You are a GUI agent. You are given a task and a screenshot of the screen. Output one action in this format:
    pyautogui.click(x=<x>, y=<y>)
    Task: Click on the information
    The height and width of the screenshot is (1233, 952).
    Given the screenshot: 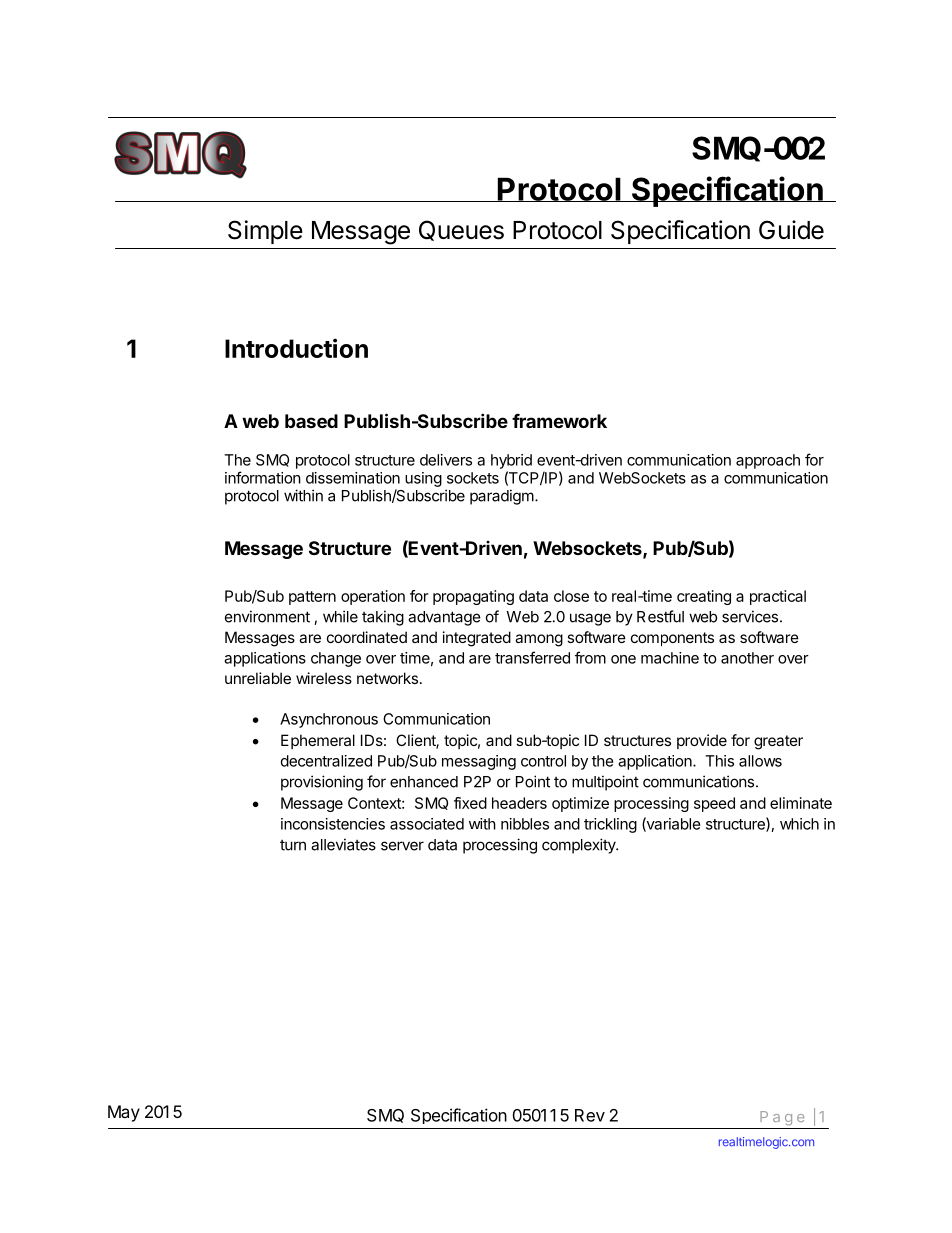 What is the action you would take?
    pyautogui.click(x=263, y=477)
